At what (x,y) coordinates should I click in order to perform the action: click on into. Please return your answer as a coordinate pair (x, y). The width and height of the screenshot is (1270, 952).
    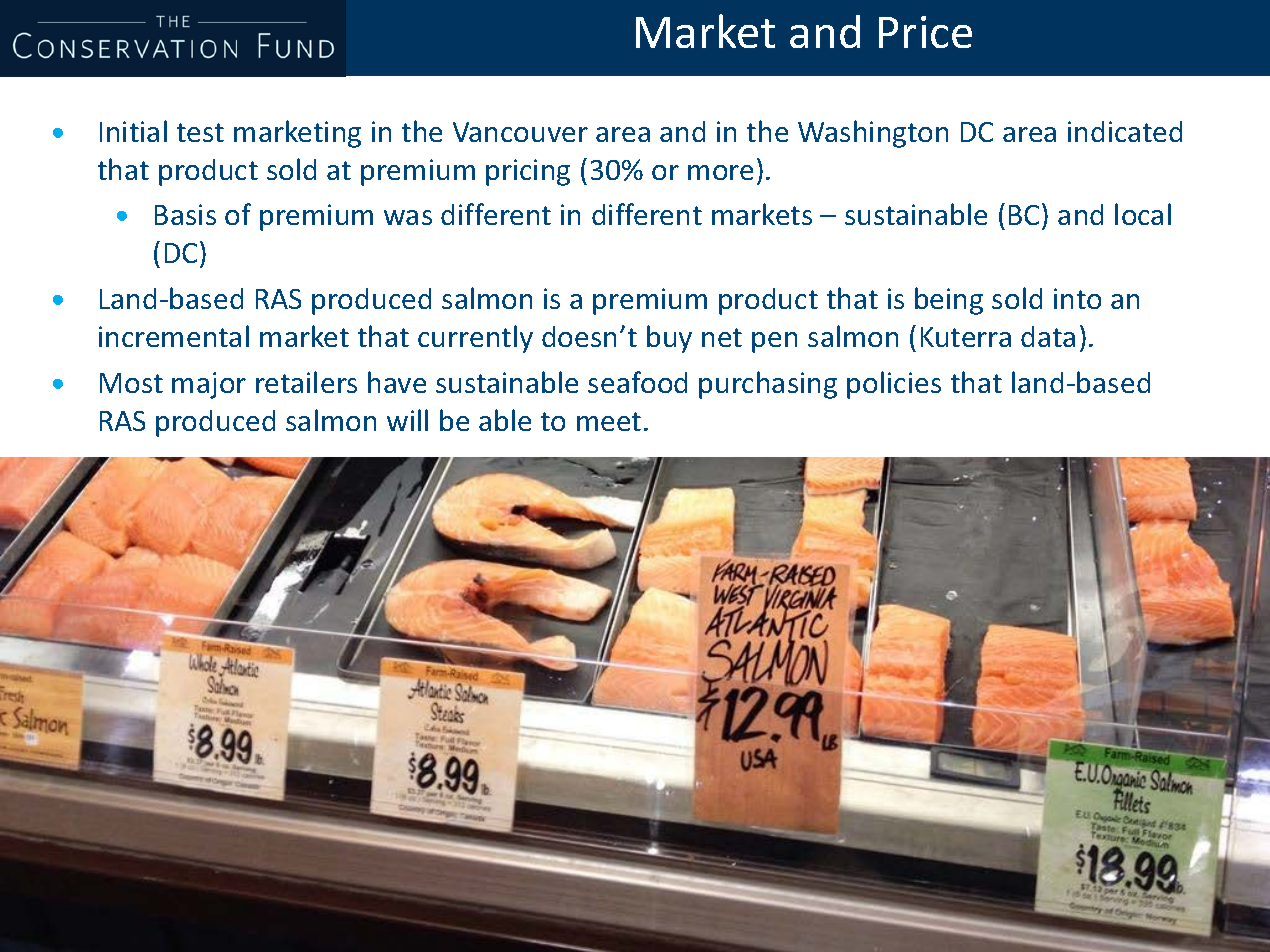
    Looking at the image, I should click on (1077, 298).
